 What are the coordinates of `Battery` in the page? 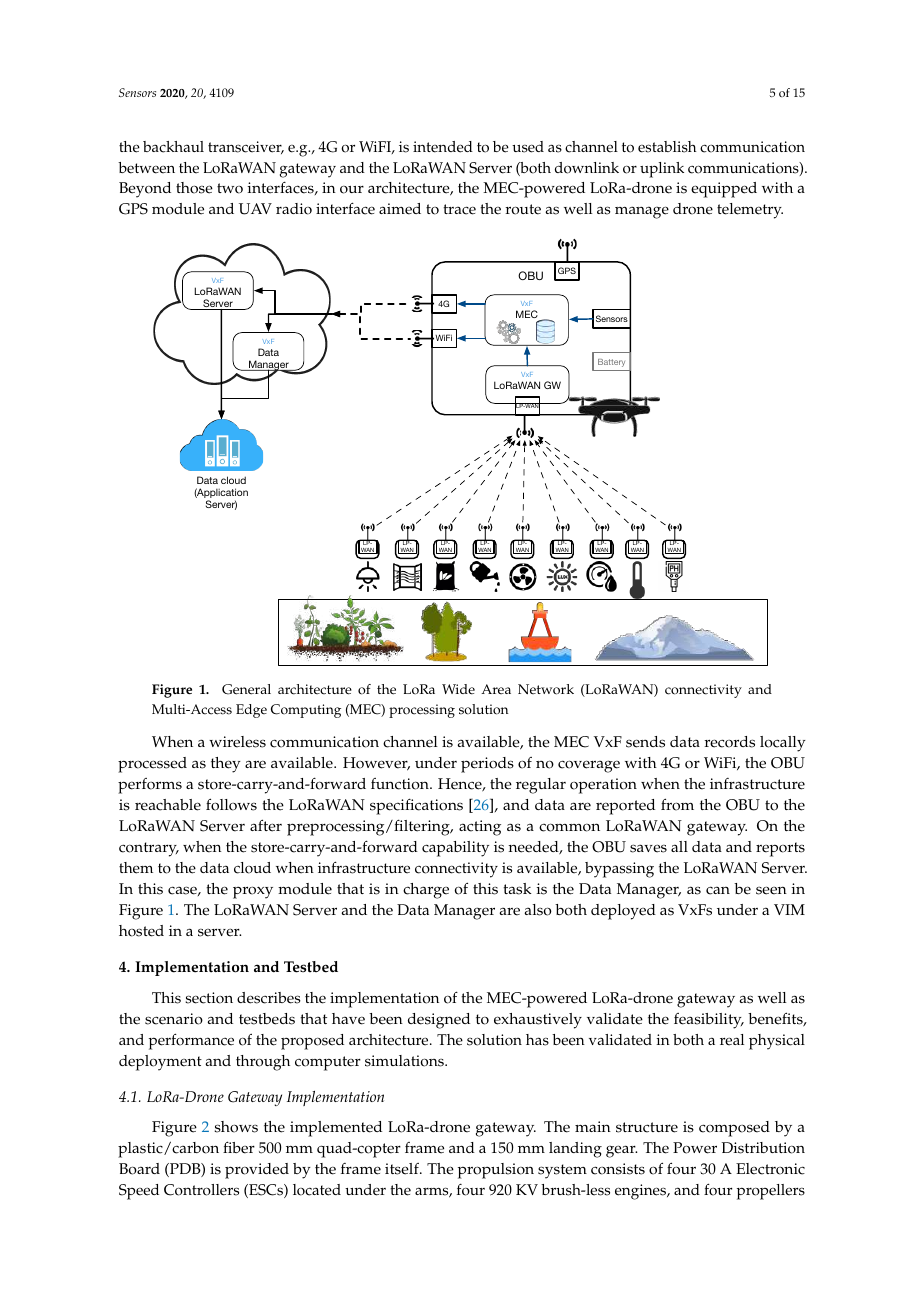 It's located at (611, 363).
